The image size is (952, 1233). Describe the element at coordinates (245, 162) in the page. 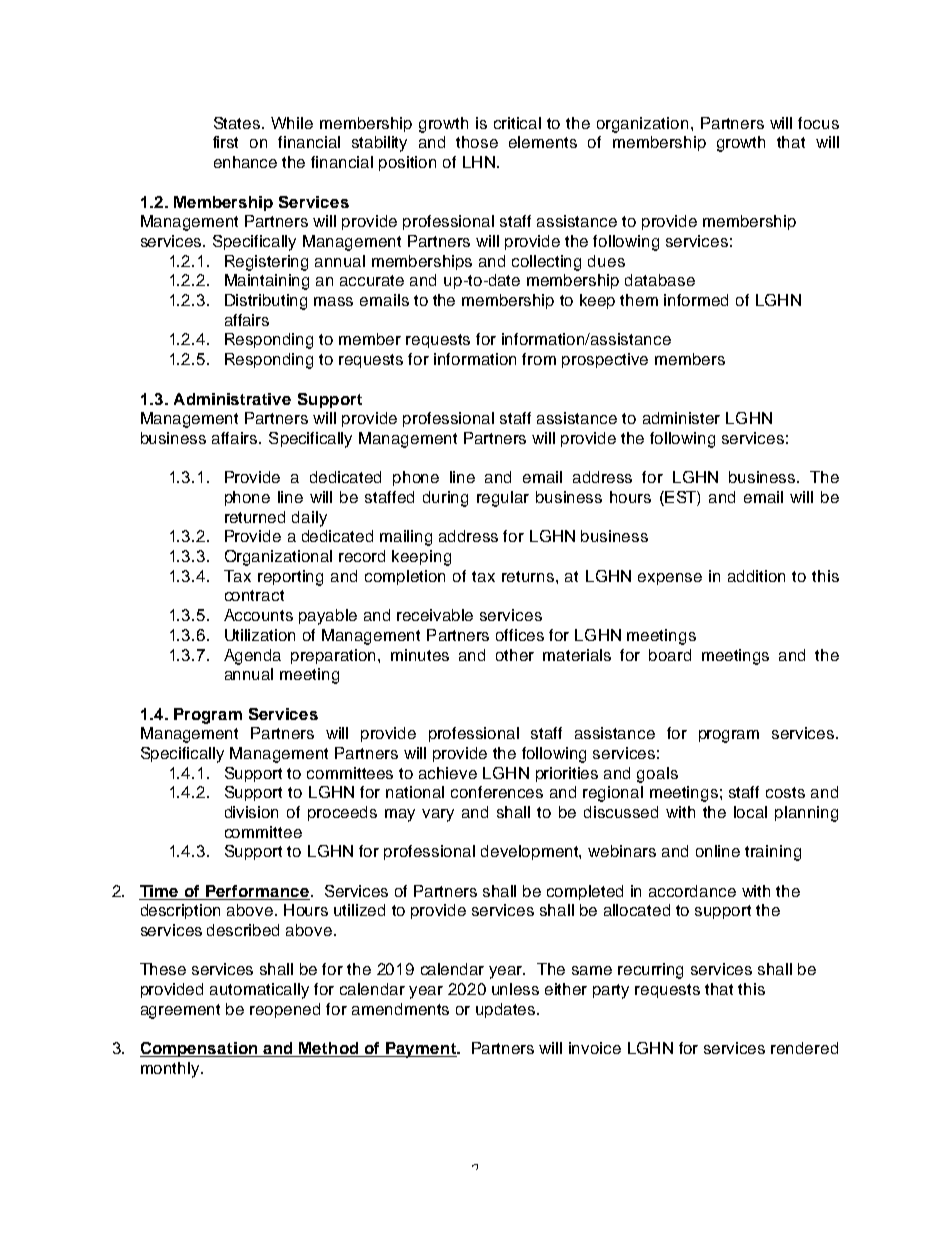

I see `enhance` at that location.
